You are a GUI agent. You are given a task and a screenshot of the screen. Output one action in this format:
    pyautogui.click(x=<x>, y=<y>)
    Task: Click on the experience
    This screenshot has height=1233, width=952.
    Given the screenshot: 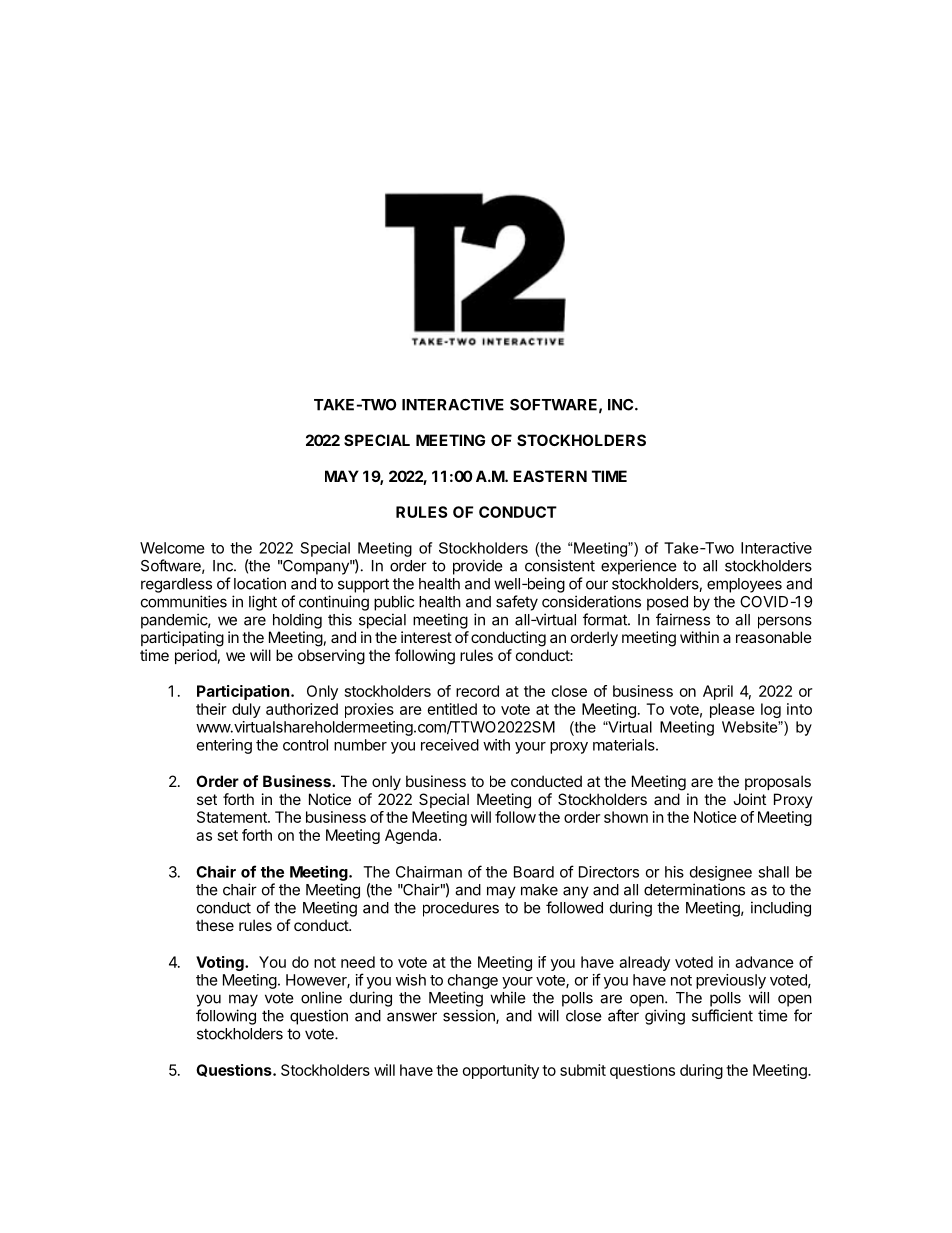 What is the action you would take?
    pyautogui.click(x=639, y=567)
